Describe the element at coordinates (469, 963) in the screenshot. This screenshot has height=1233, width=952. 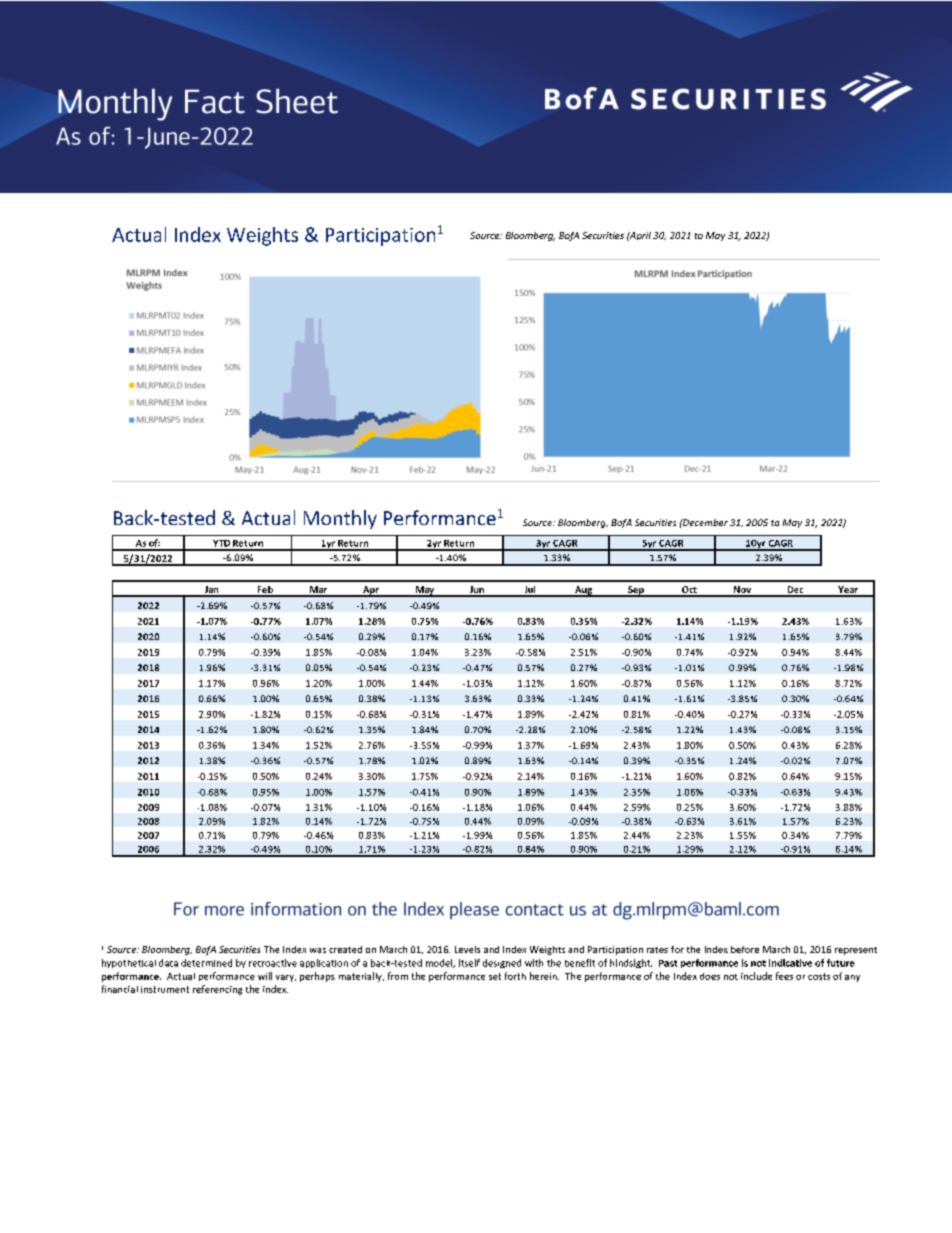
I see `itself` at that location.
